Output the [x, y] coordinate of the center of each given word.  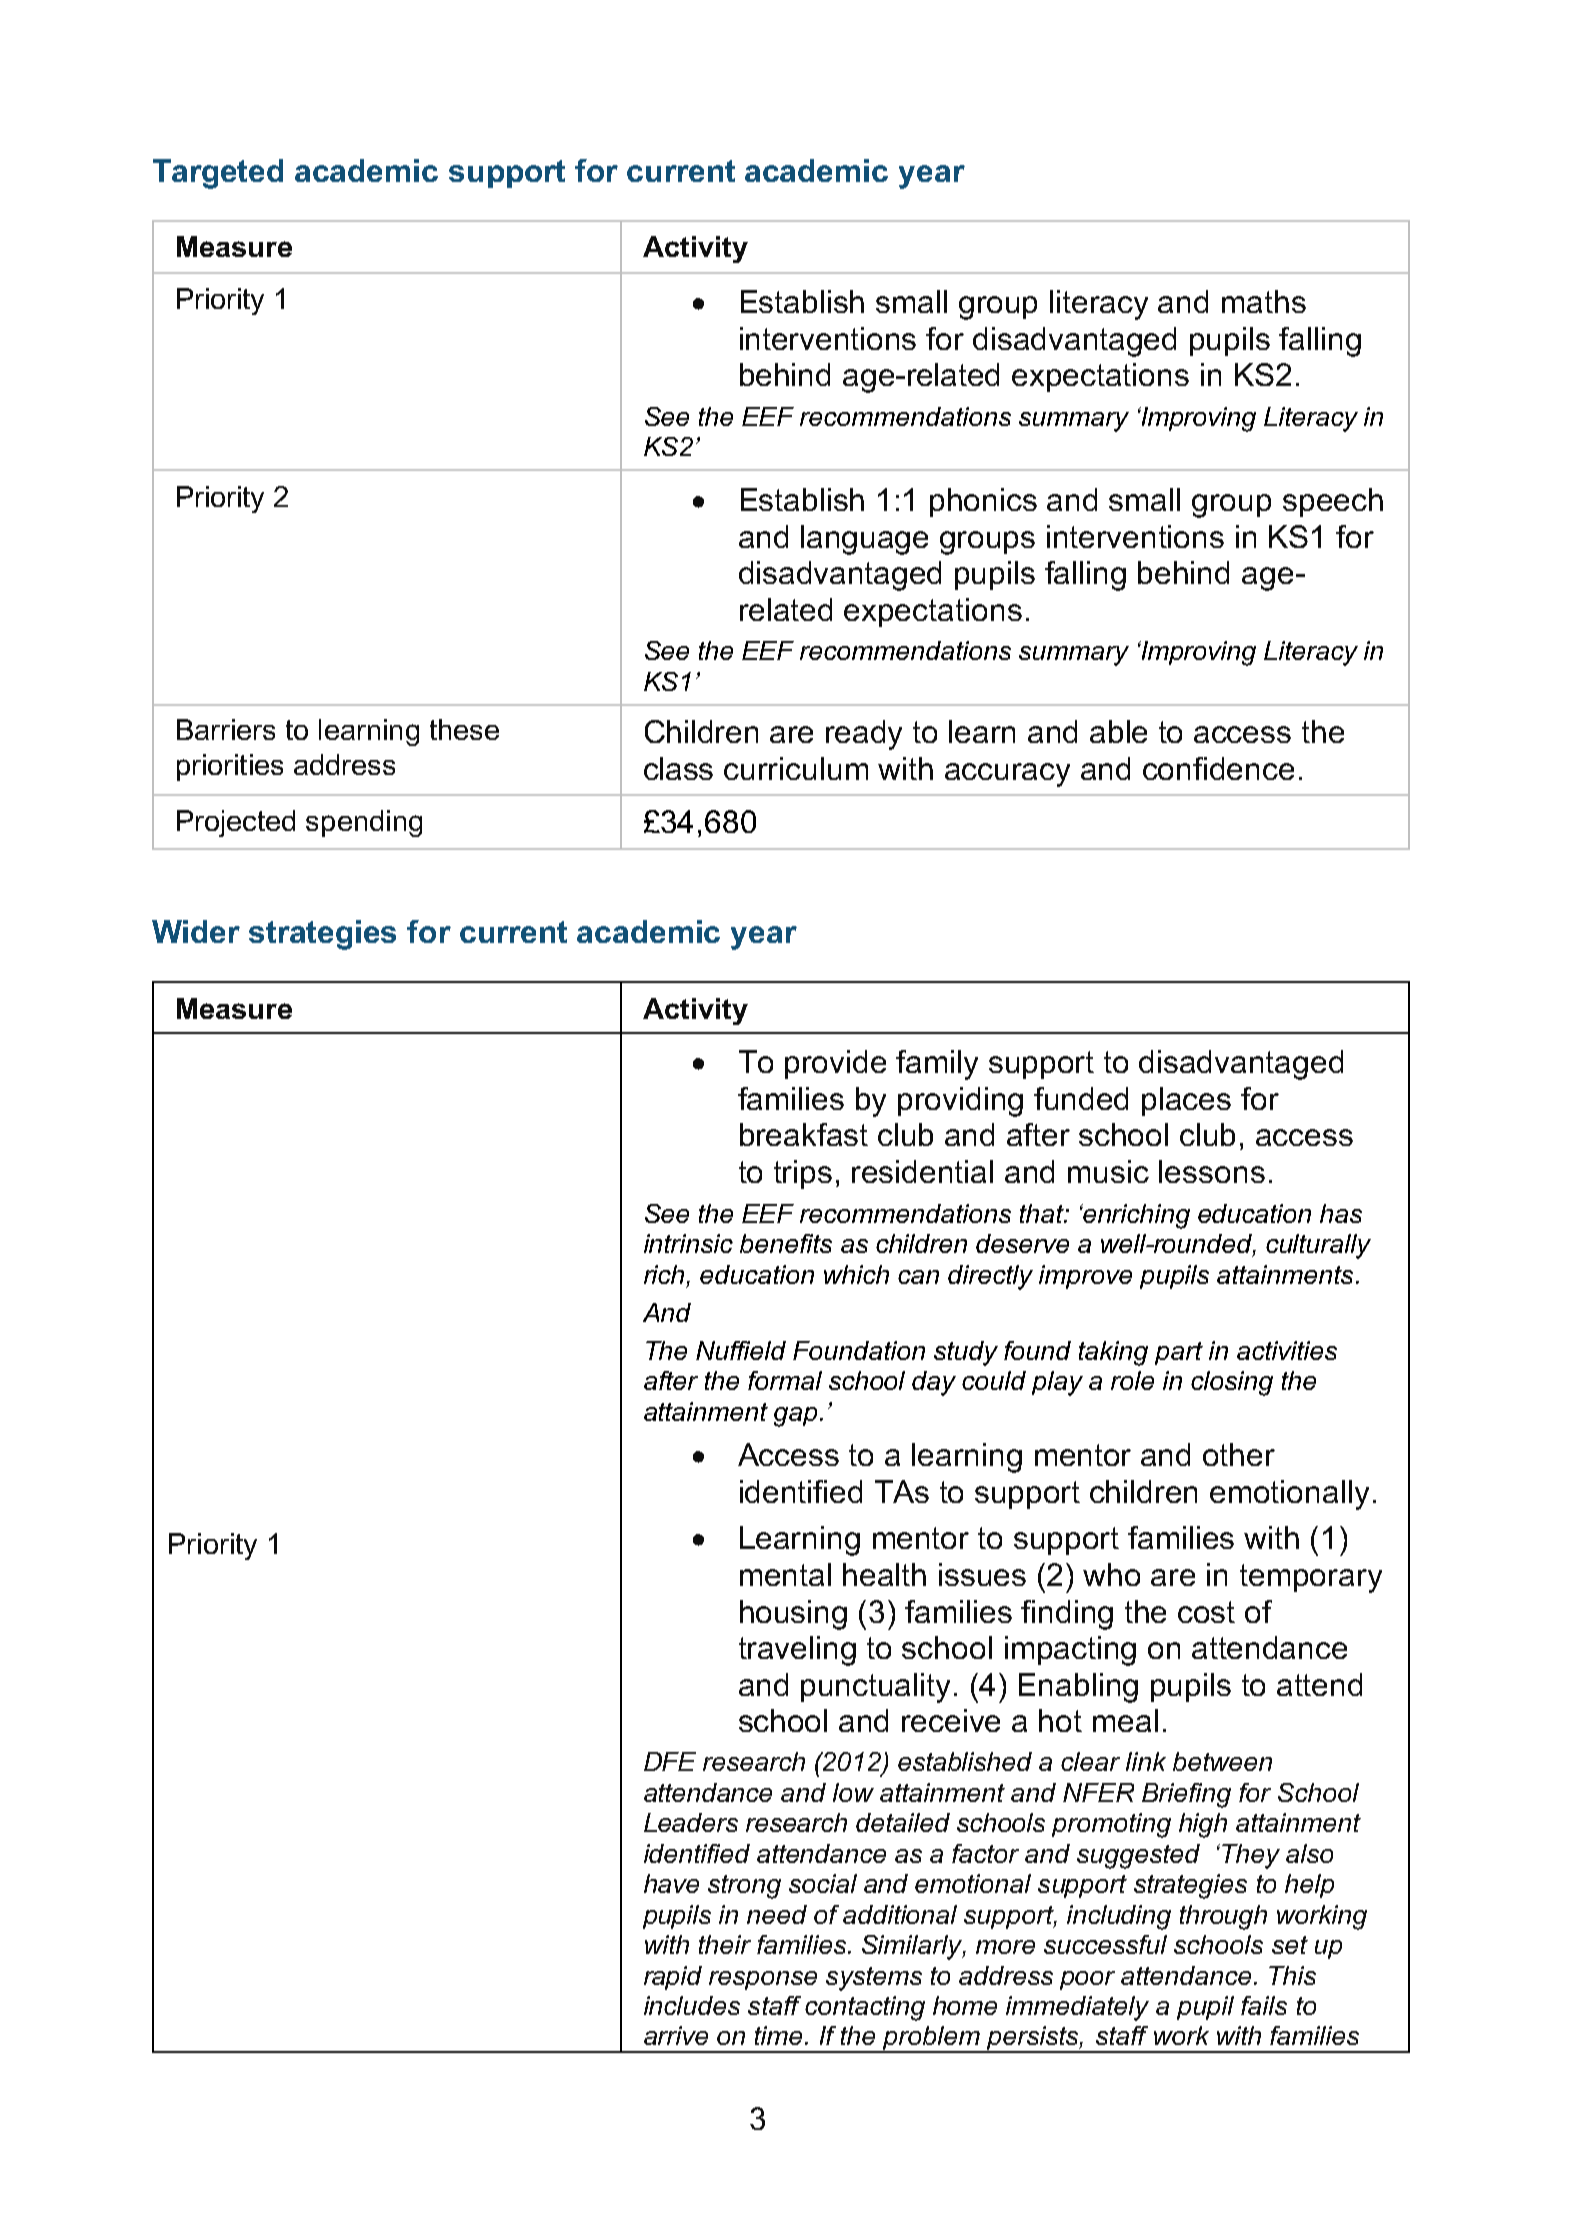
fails [1264, 2005]
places [1186, 1101]
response [763, 1980]
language [864, 540]
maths [1264, 301]
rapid [673, 1978]
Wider [196, 931]
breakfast [804, 1134]
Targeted [218, 174]
